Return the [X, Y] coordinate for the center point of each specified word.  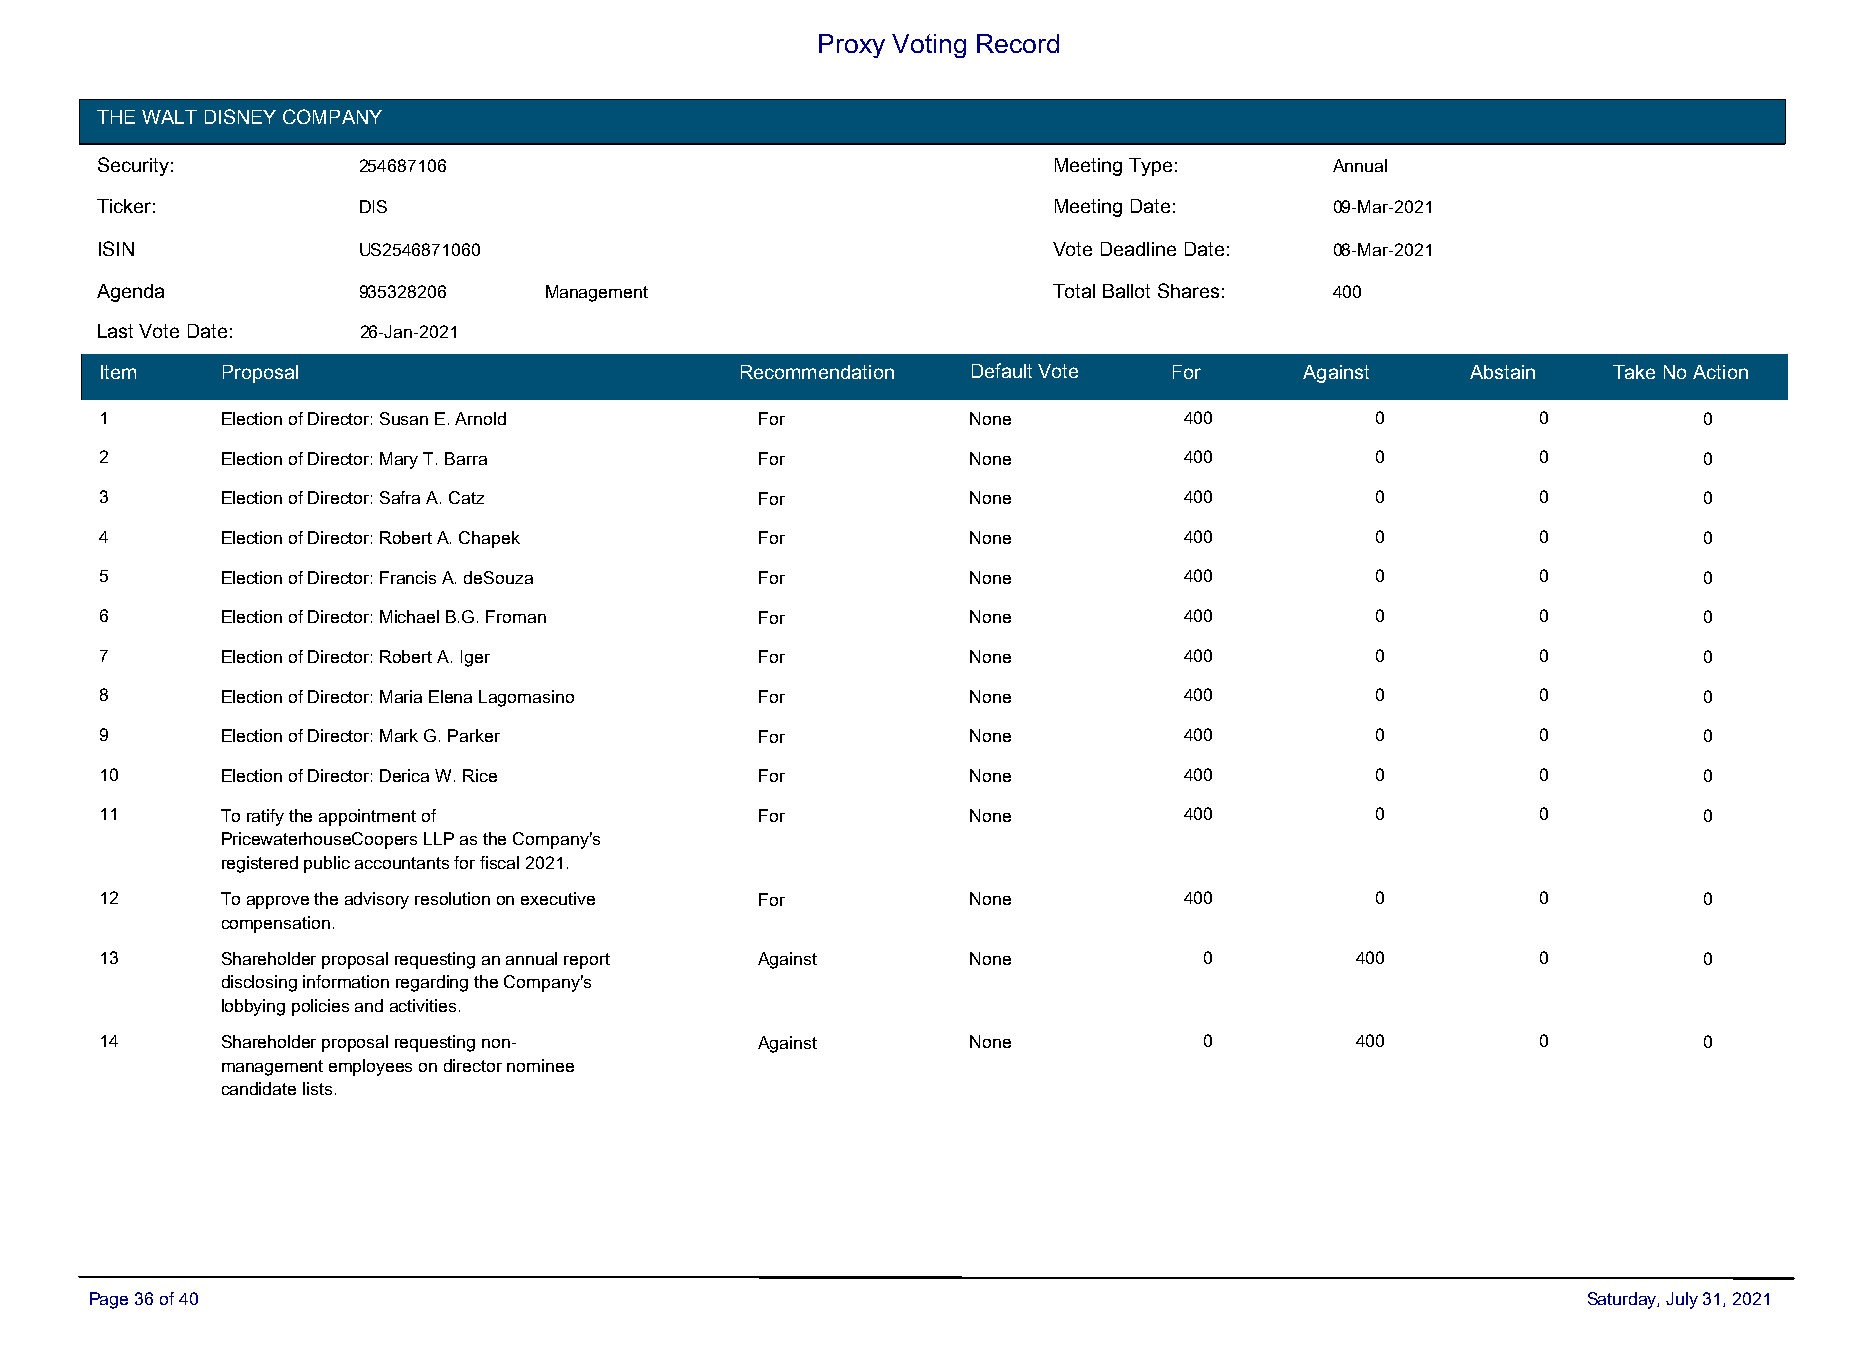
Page [109, 1300]
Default [1002, 370]
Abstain [1502, 372]
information [346, 981]
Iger [475, 658]
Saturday [1623, 1300]
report [587, 961]
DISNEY [240, 116]
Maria [401, 696]
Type [1150, 167]
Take [1634, 372]
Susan [404, 418]
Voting [929, 46]
